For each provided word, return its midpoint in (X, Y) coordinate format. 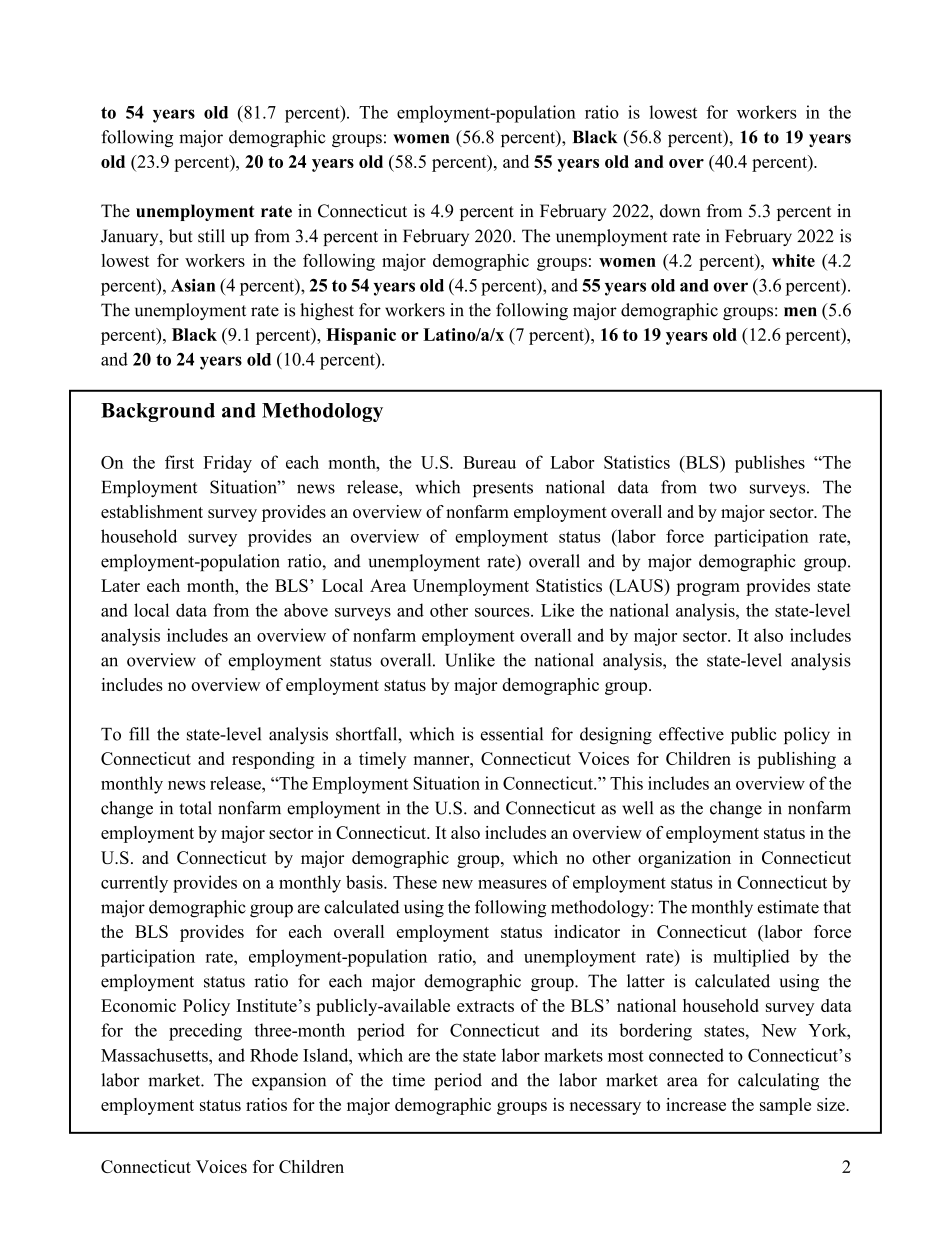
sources (503, 612)
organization (684, 859)
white (793, 260)
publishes (770, 464)
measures (512, 884)
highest (327, 311)
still (211, 236)
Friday (227, 464)
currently (134, 884)
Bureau (489, 462)
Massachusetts (155, 1055)
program (708, 589)
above (306, 610)
